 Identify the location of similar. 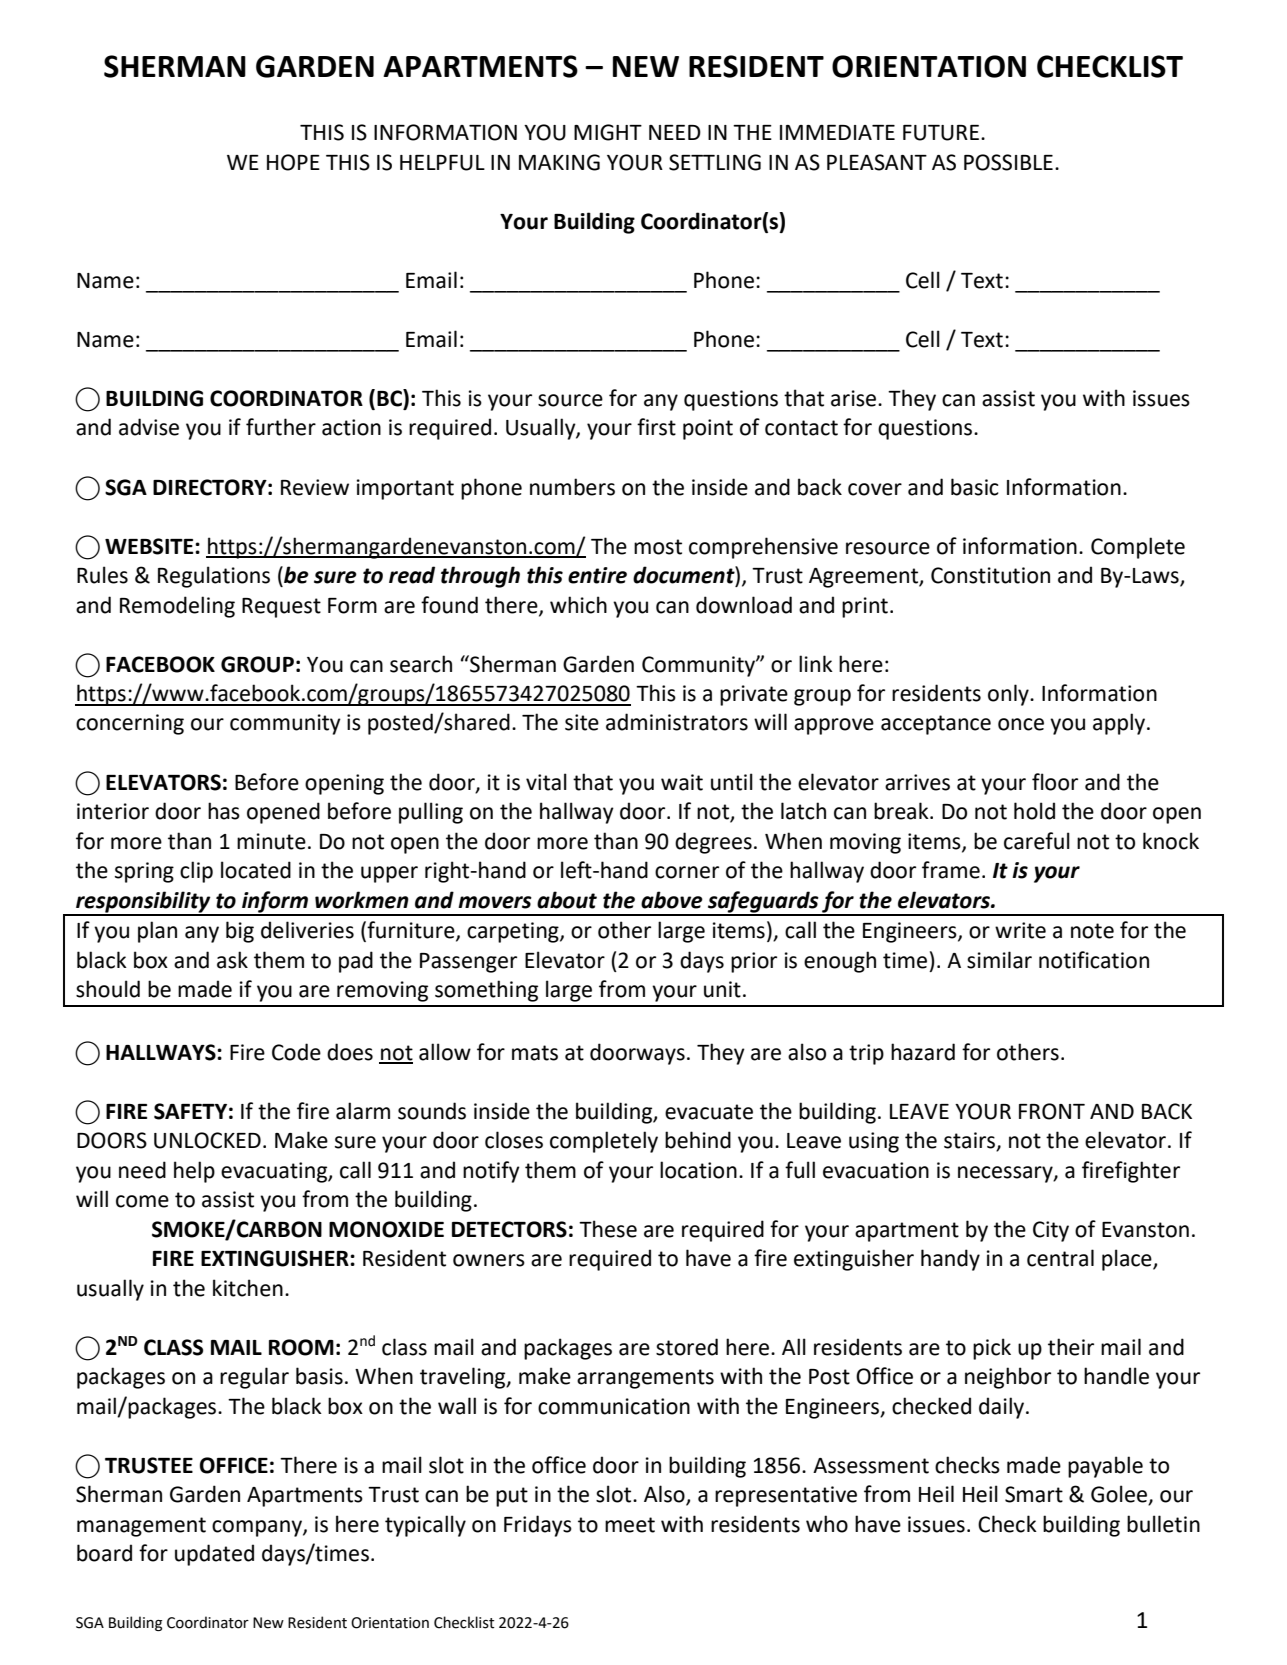
(999, 960).
